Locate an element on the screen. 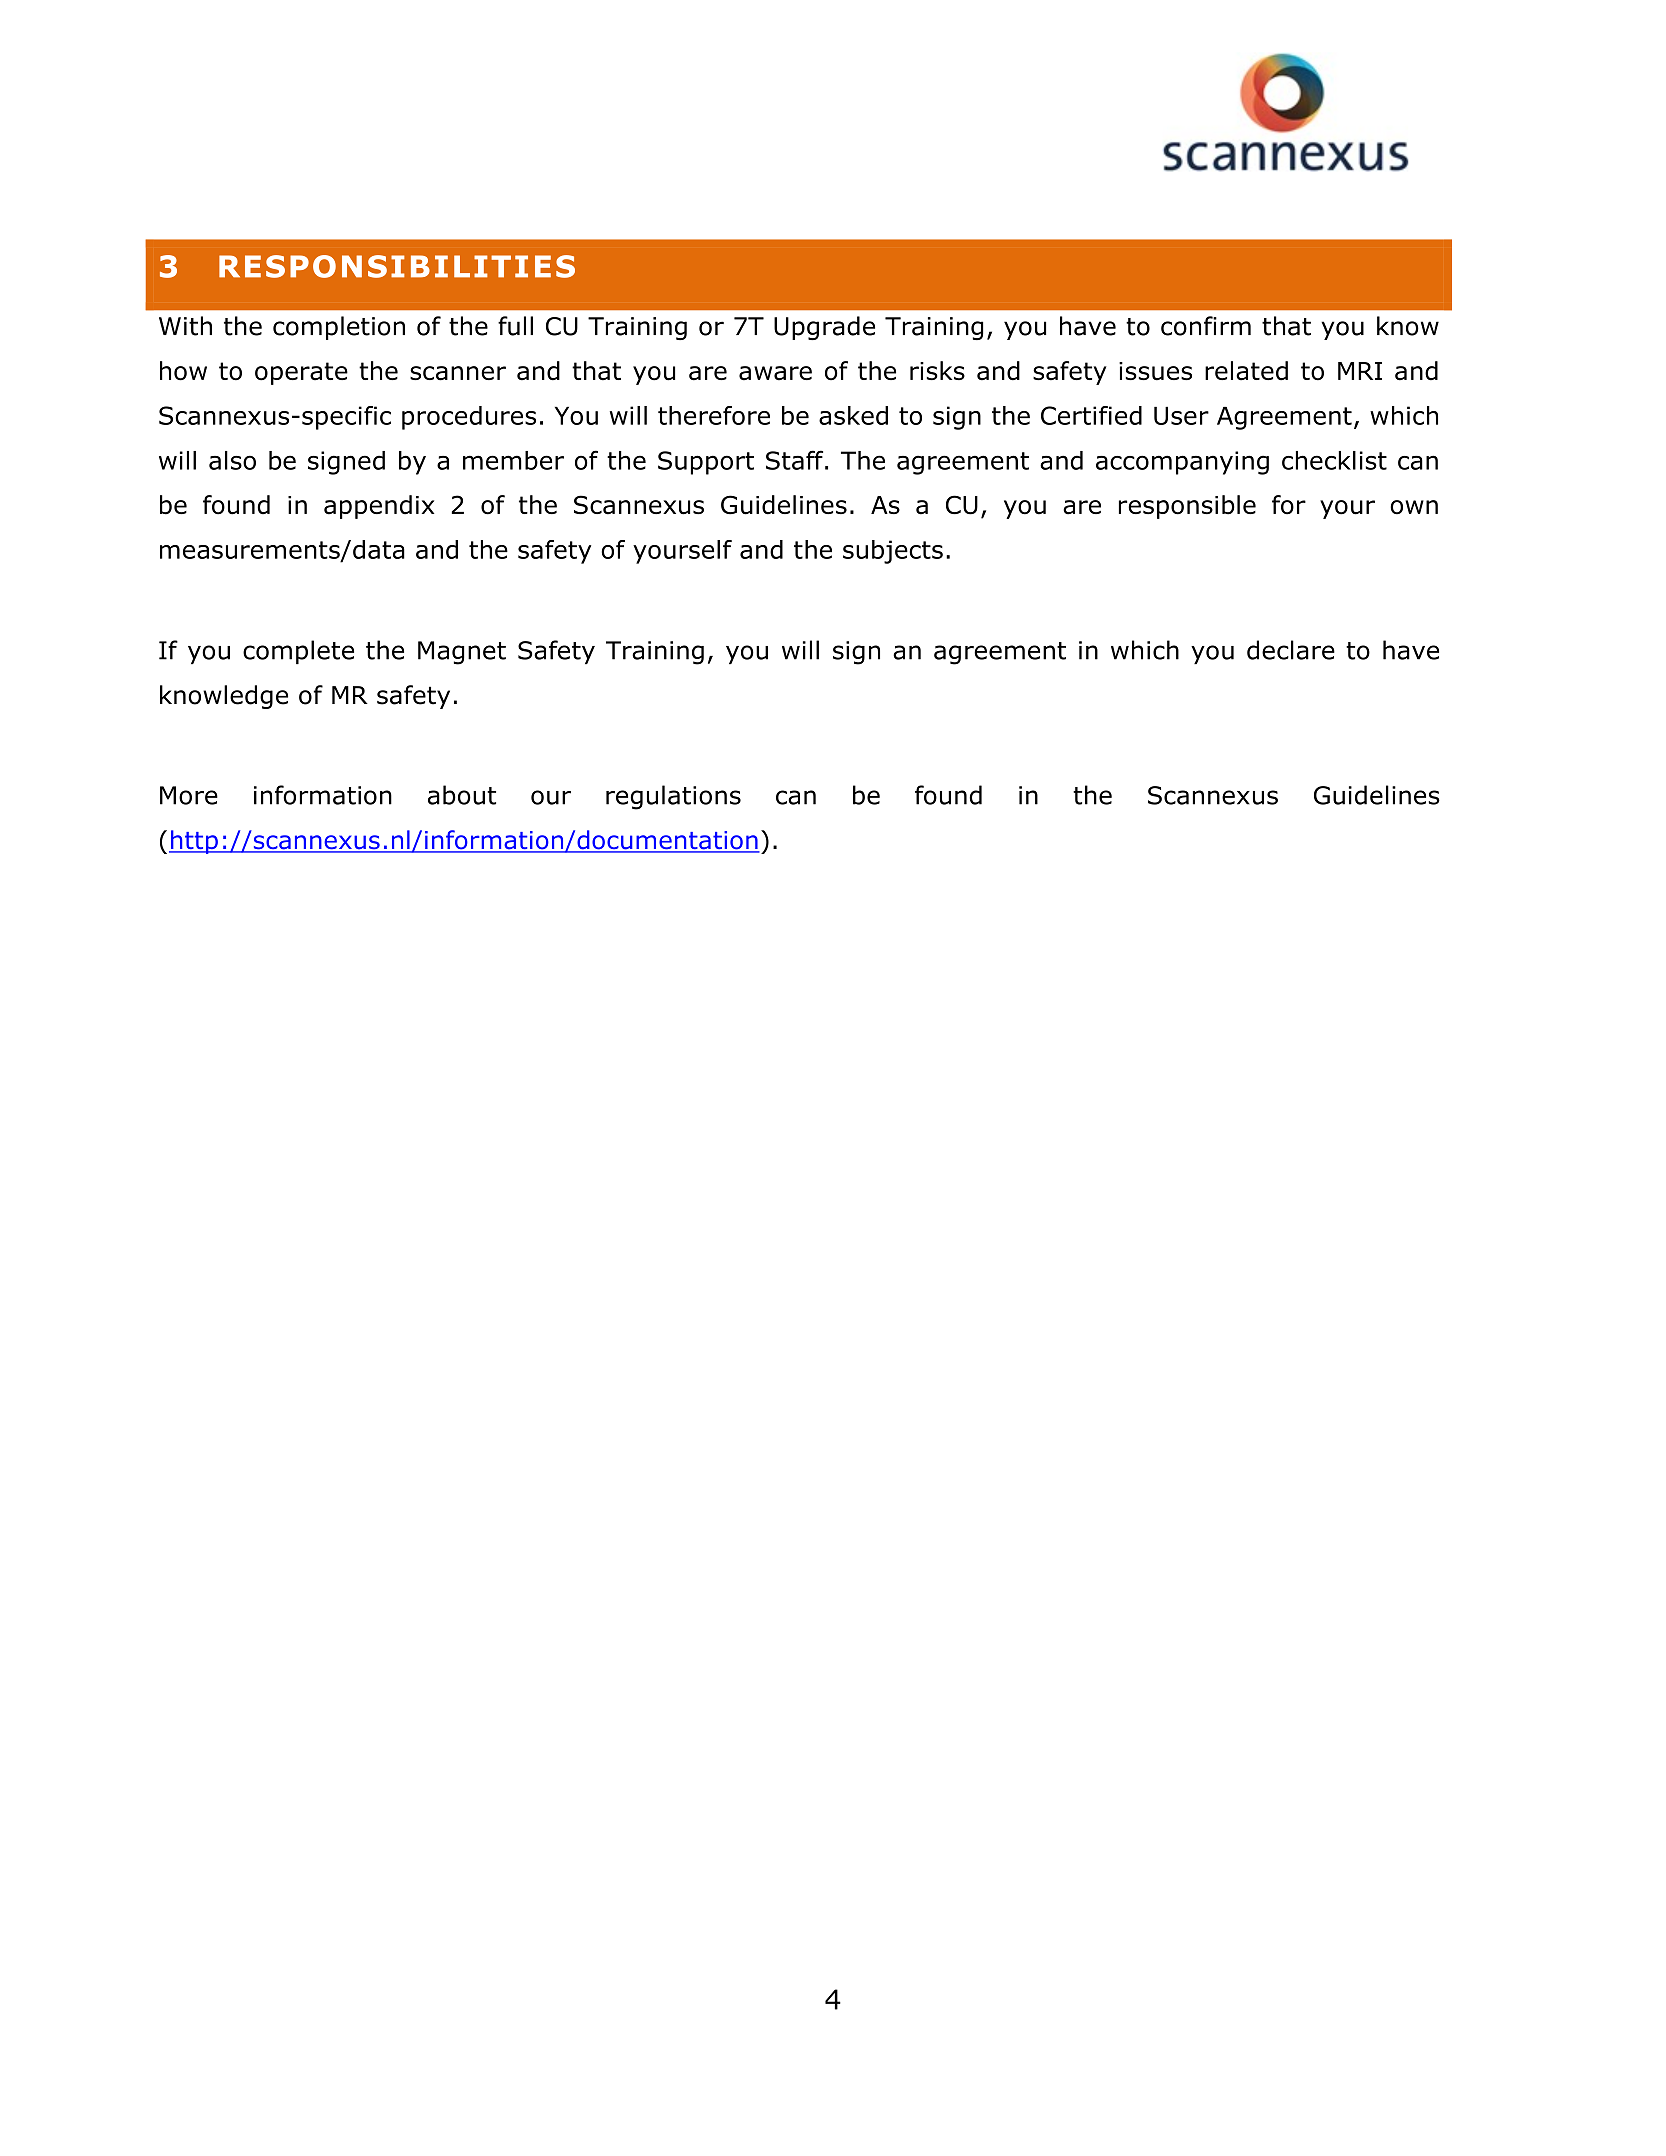  confirm is located at coordinates (1206, 326).
